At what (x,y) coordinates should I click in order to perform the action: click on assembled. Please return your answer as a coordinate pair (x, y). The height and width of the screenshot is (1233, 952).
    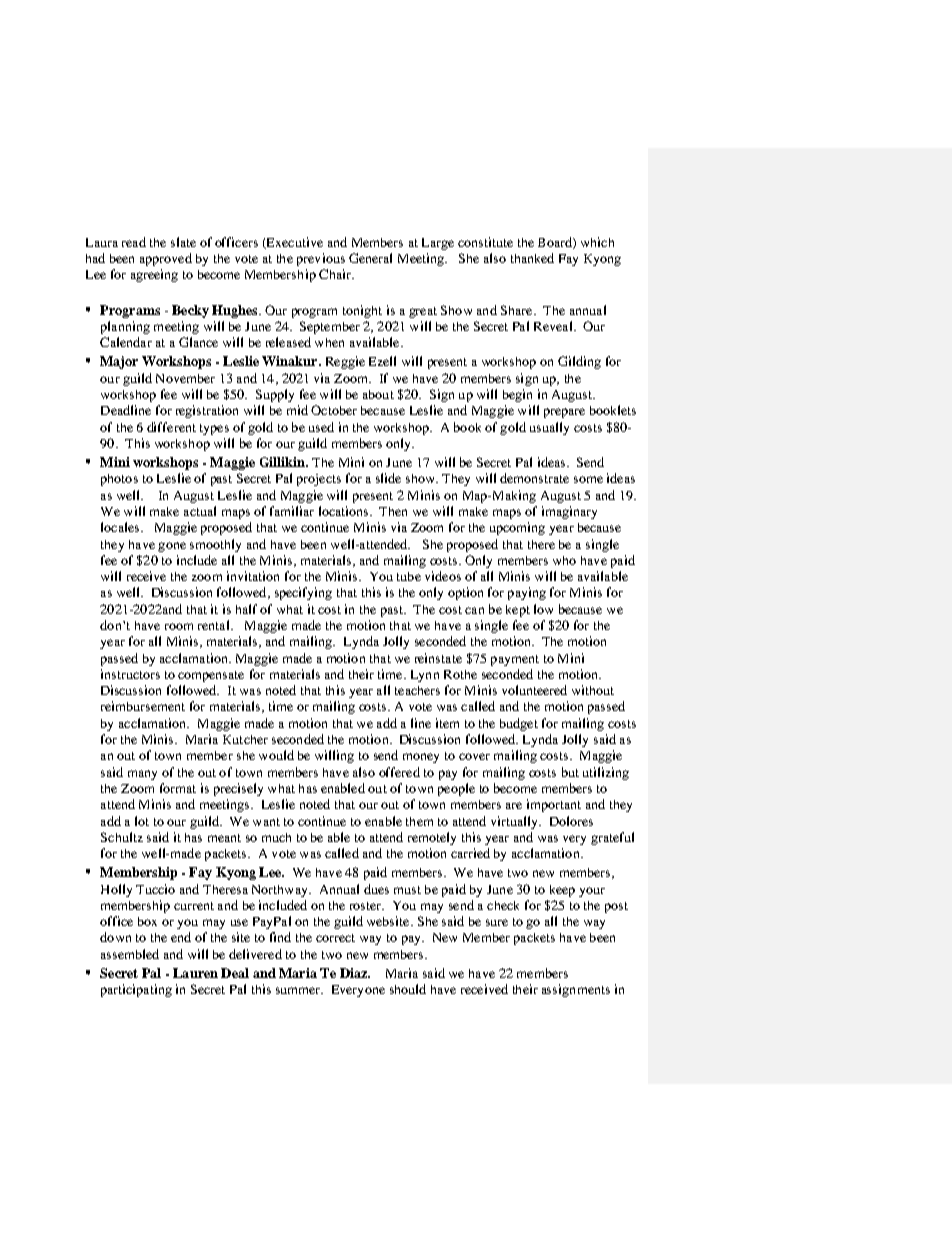
    Looking at the image, I should click on (130, 954).
